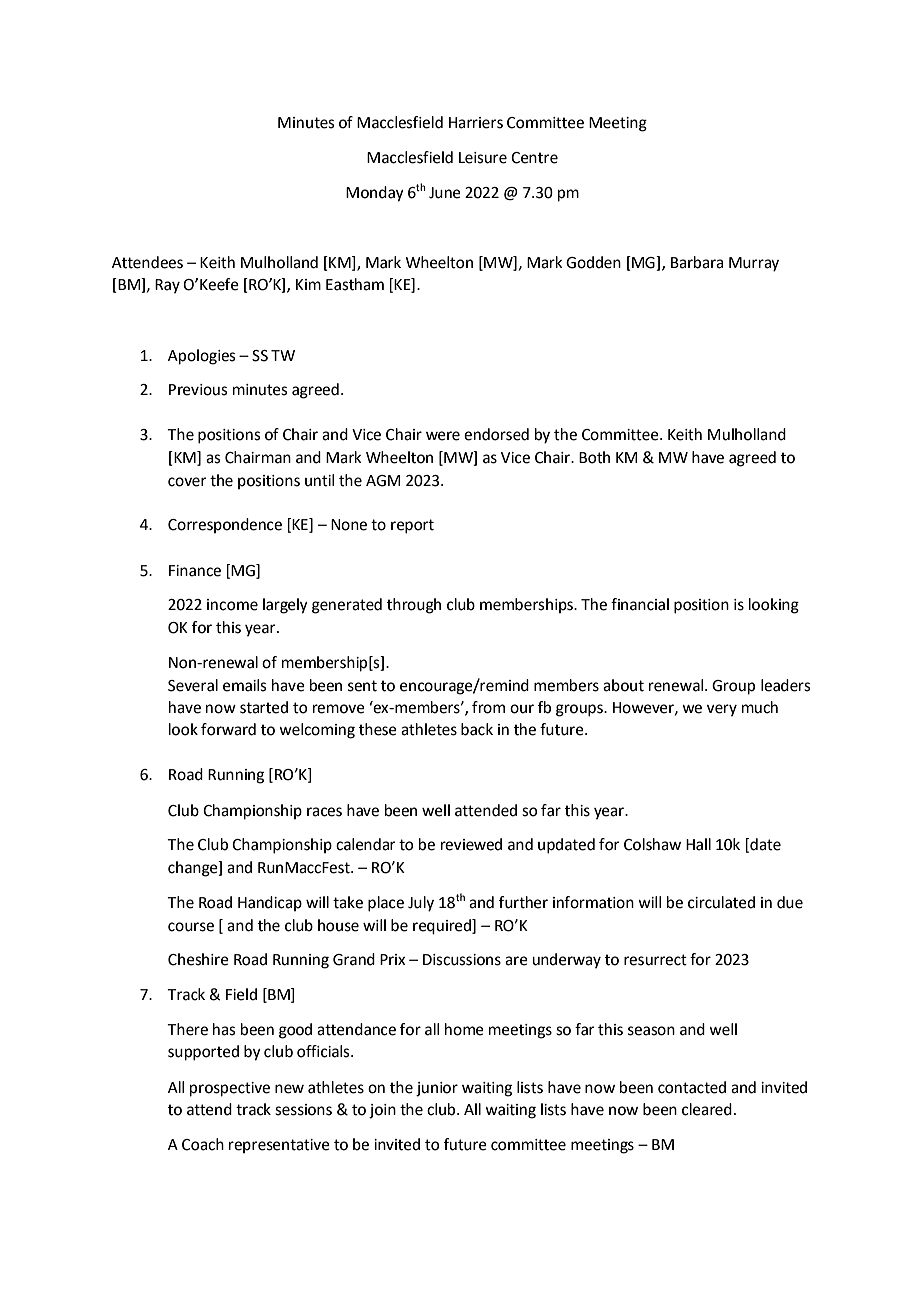 The width and height of the page is (924, 1308). What do you see at coordinates (697, 262) in the page?
I see `Barbara` at bounding box center [697, 262].
